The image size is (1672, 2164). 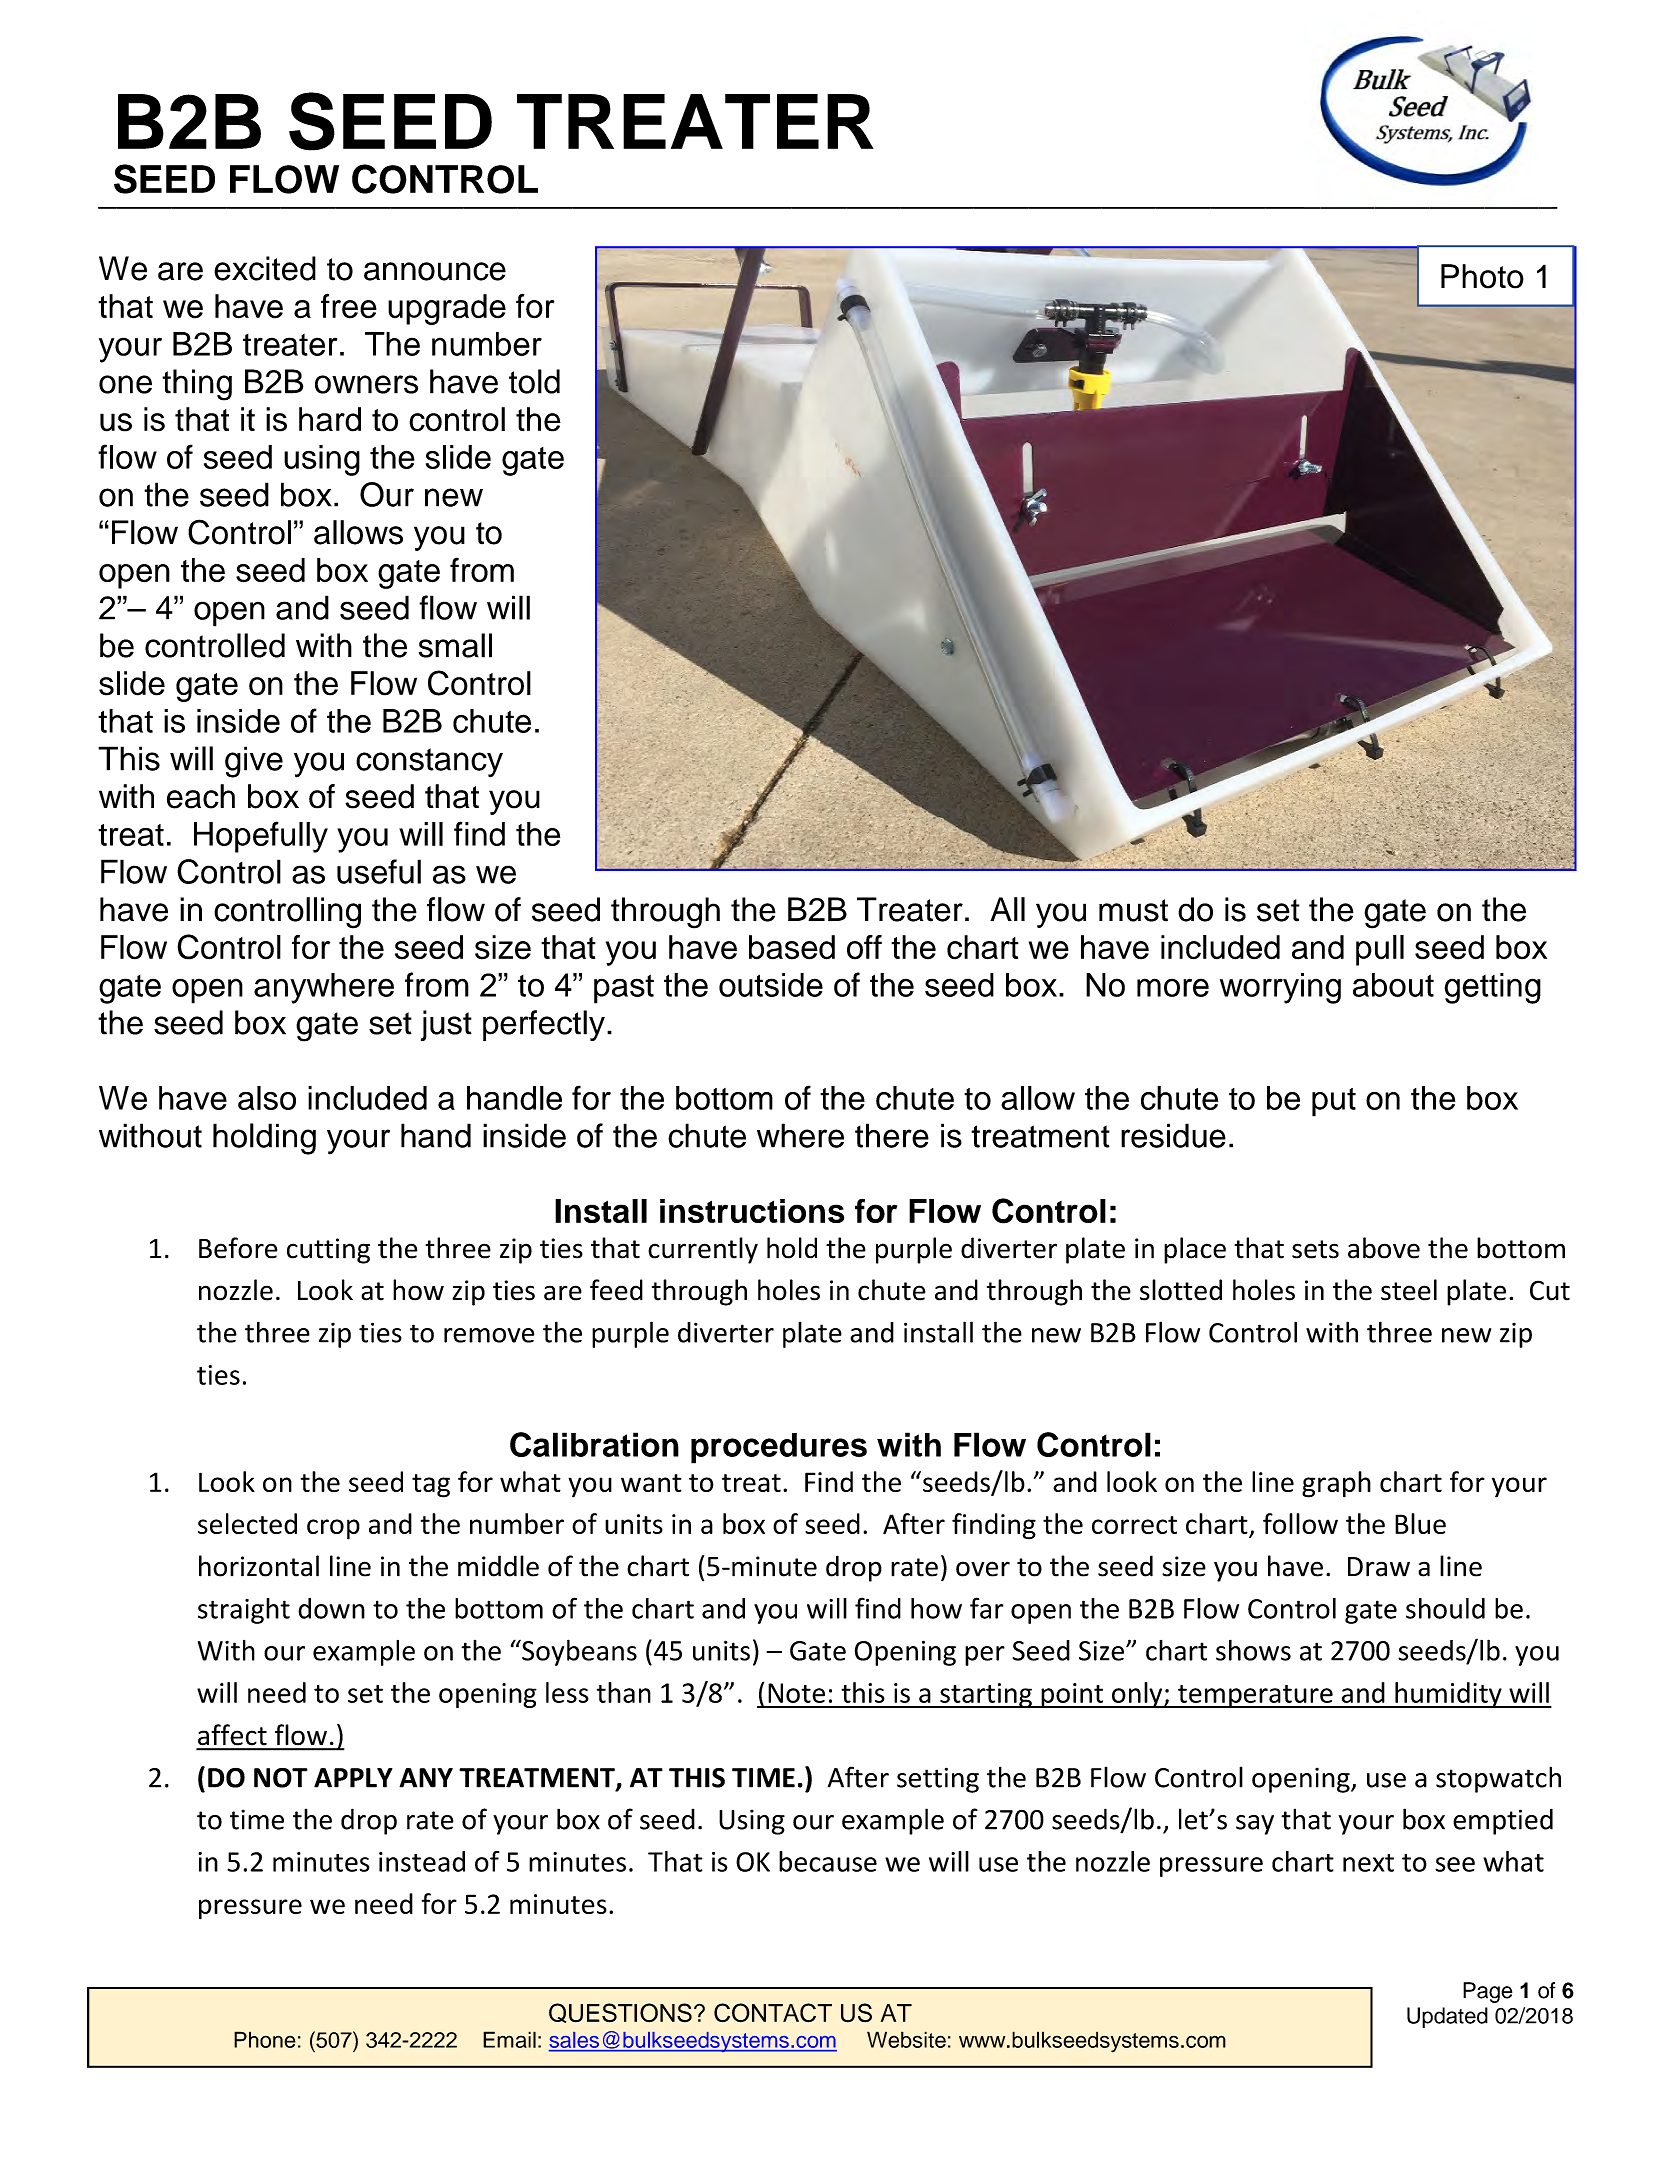 What do you see at coordinates (1482, 276) in the screenshot?
I see `Photo` at bounding box center [1482, 276].
